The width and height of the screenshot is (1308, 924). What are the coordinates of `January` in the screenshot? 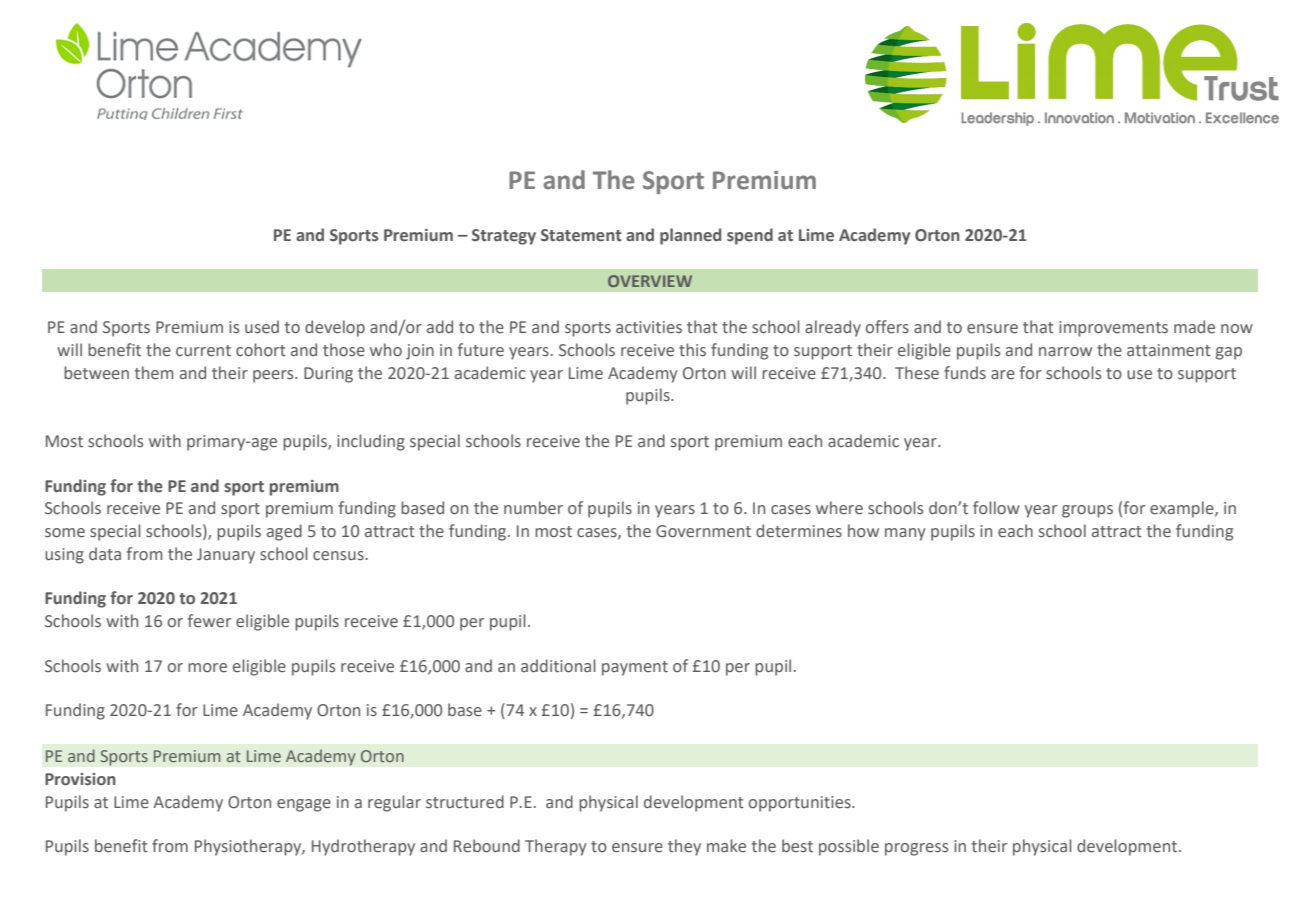 It's located at (226, 556).
